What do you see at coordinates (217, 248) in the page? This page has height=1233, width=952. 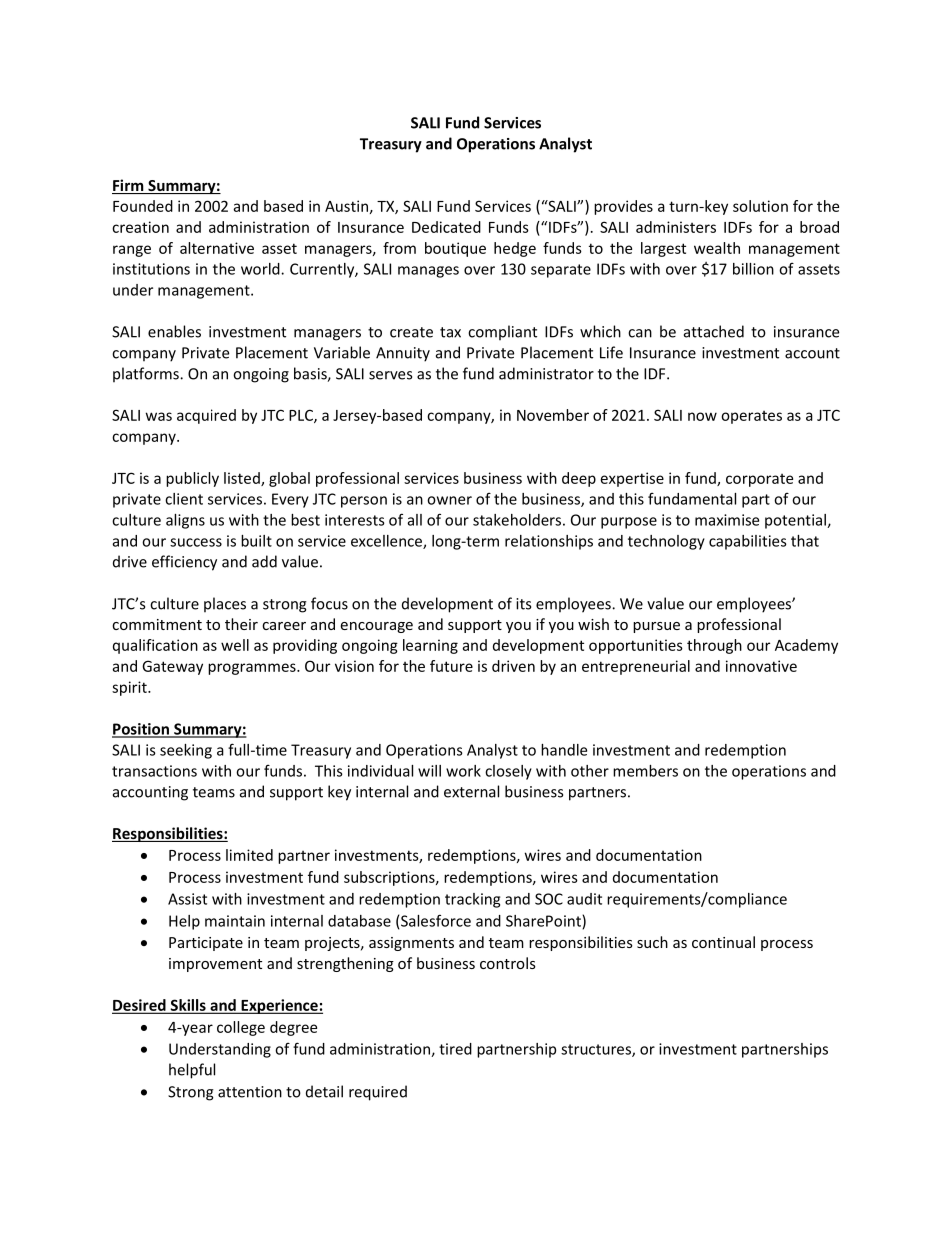 I see `alternative` at bounding box center [217, 248].
